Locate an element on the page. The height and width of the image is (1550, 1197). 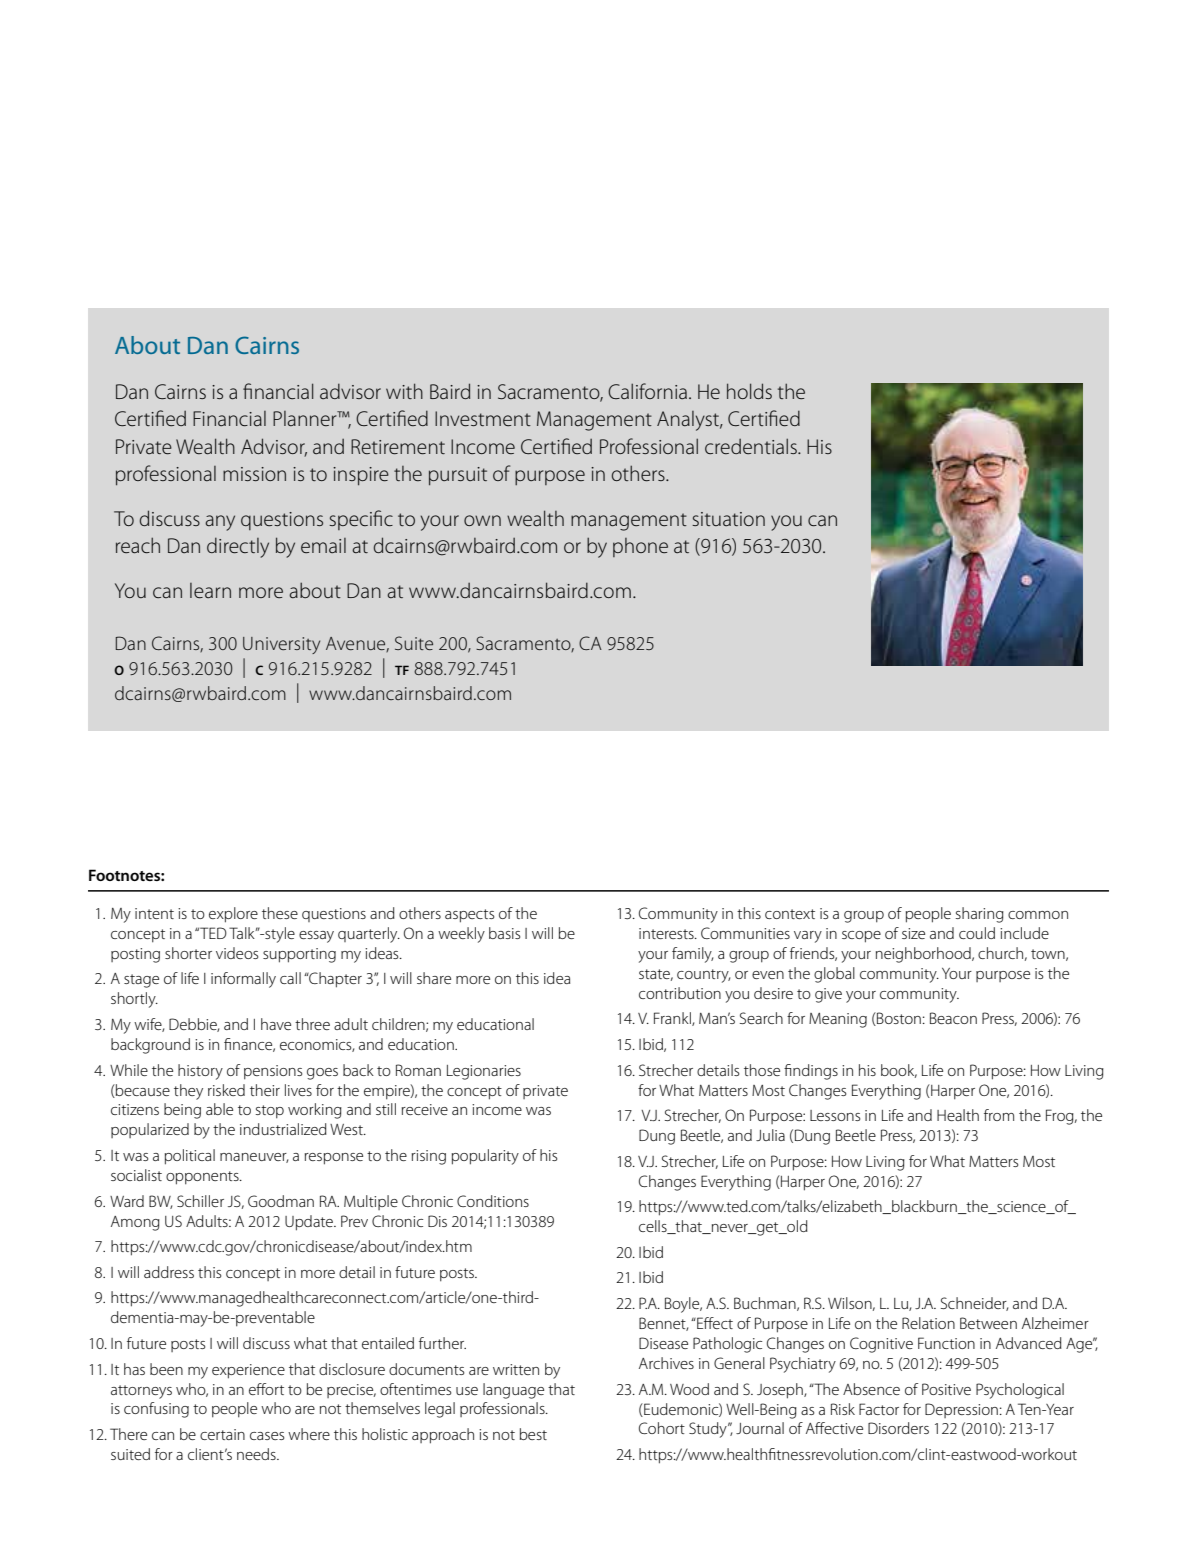
phone is located at coordinates (640, 547).
